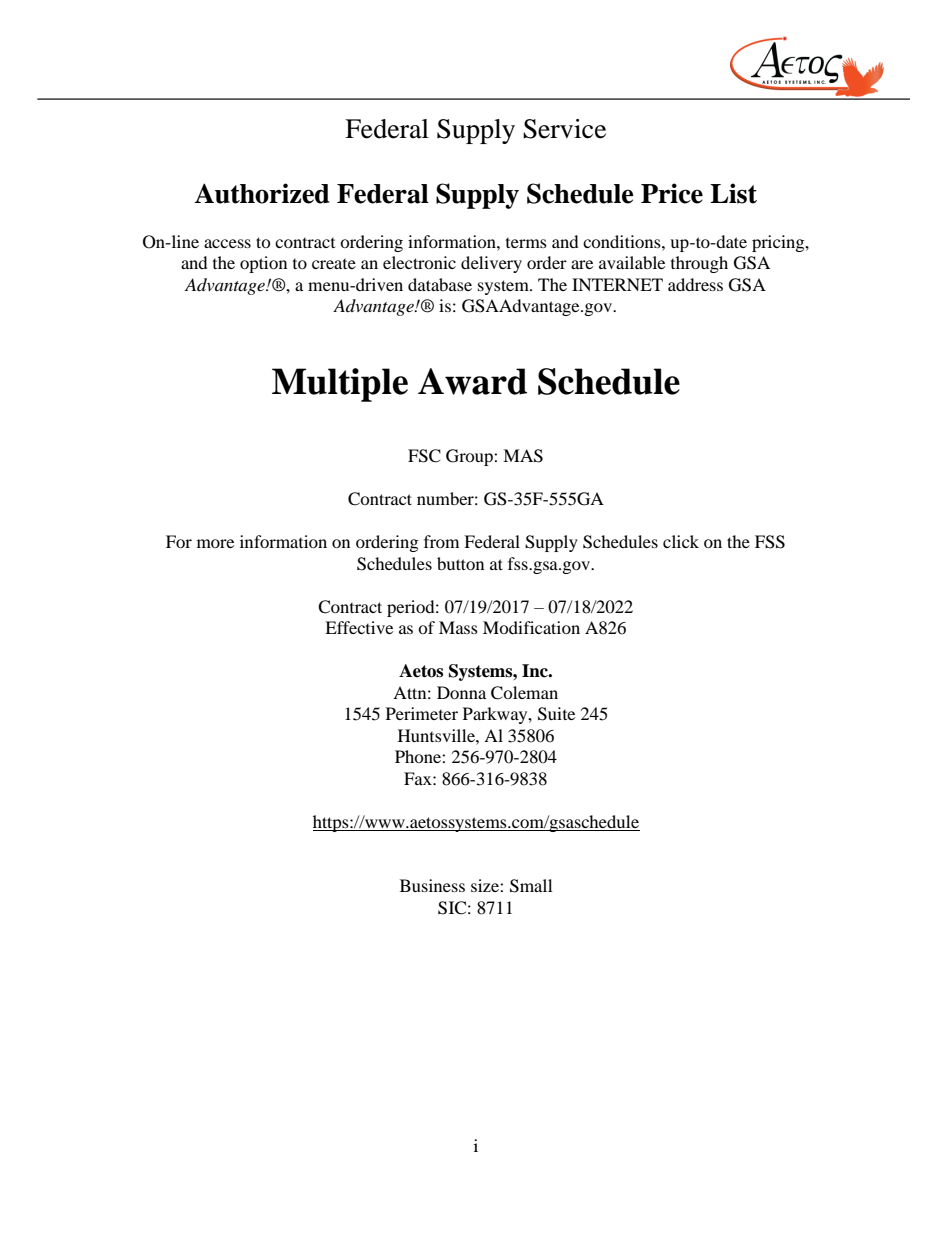 This screenshot has height=1233, width=952. I want to click on Effective, so click(359, 627).
